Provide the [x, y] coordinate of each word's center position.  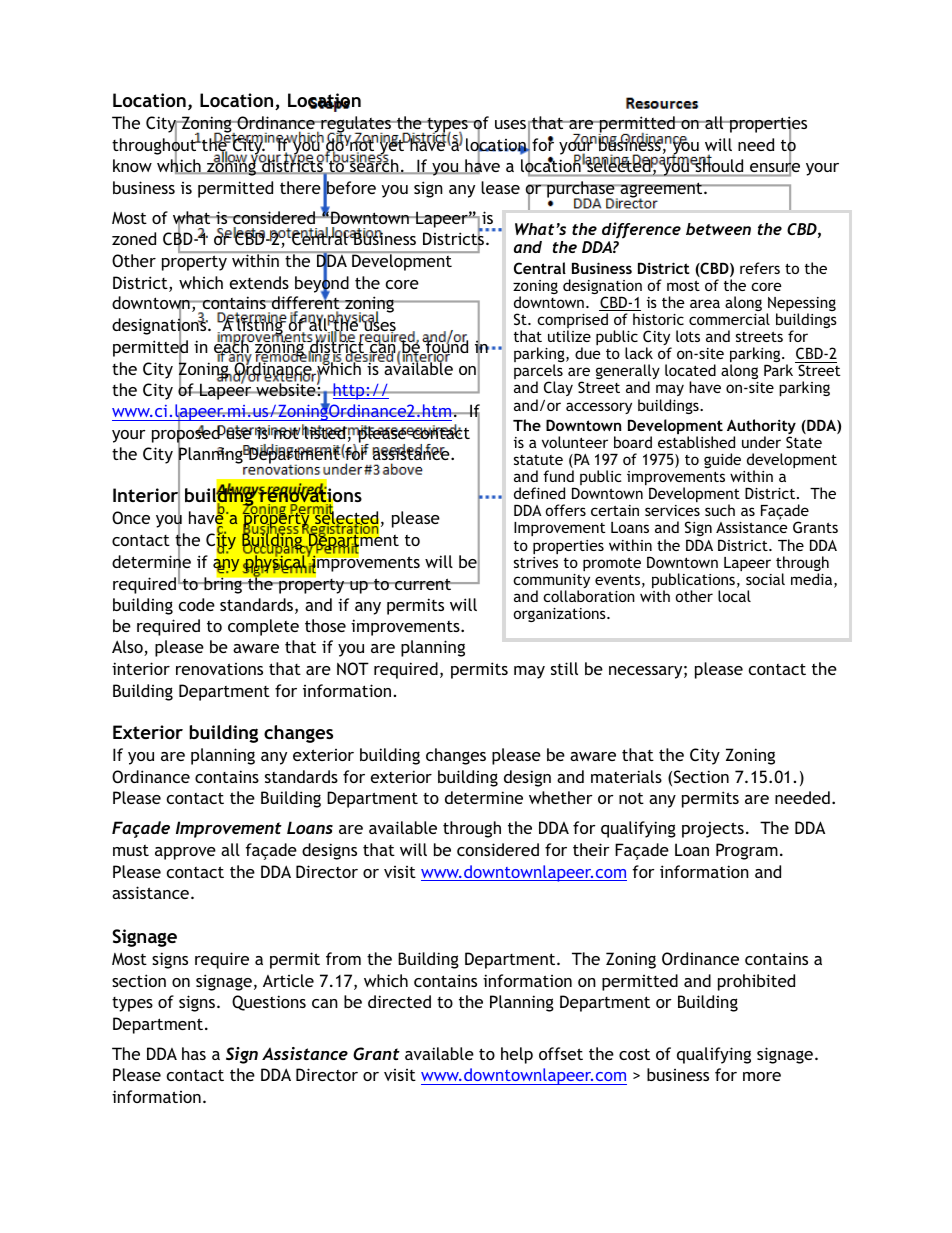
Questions [269, 1003]
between [718, 229]
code [197, 604]
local [734, 596]
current [423, 584]
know [132, 165]
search [374, 166]
